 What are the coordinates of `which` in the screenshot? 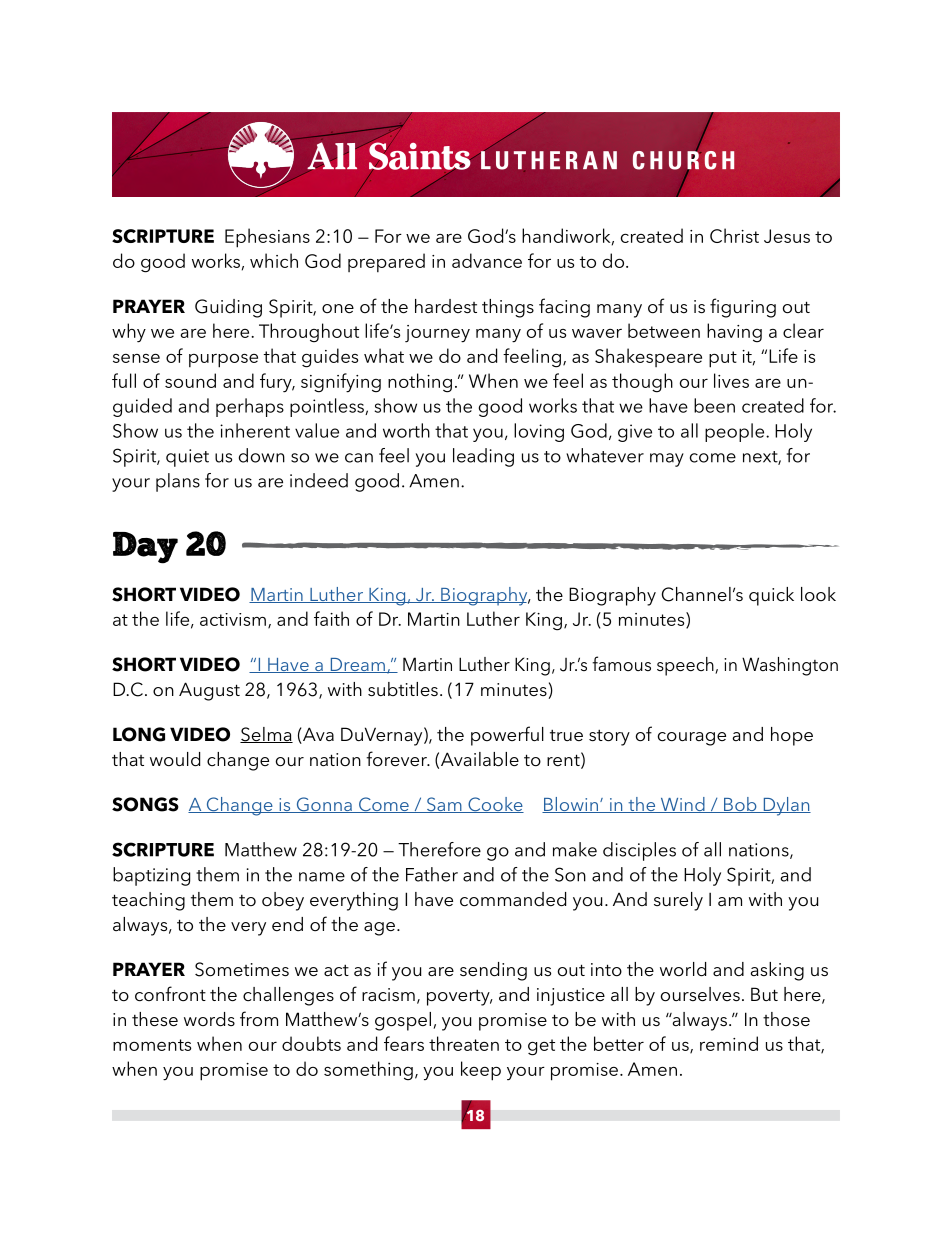 It's located at (274, 260).
